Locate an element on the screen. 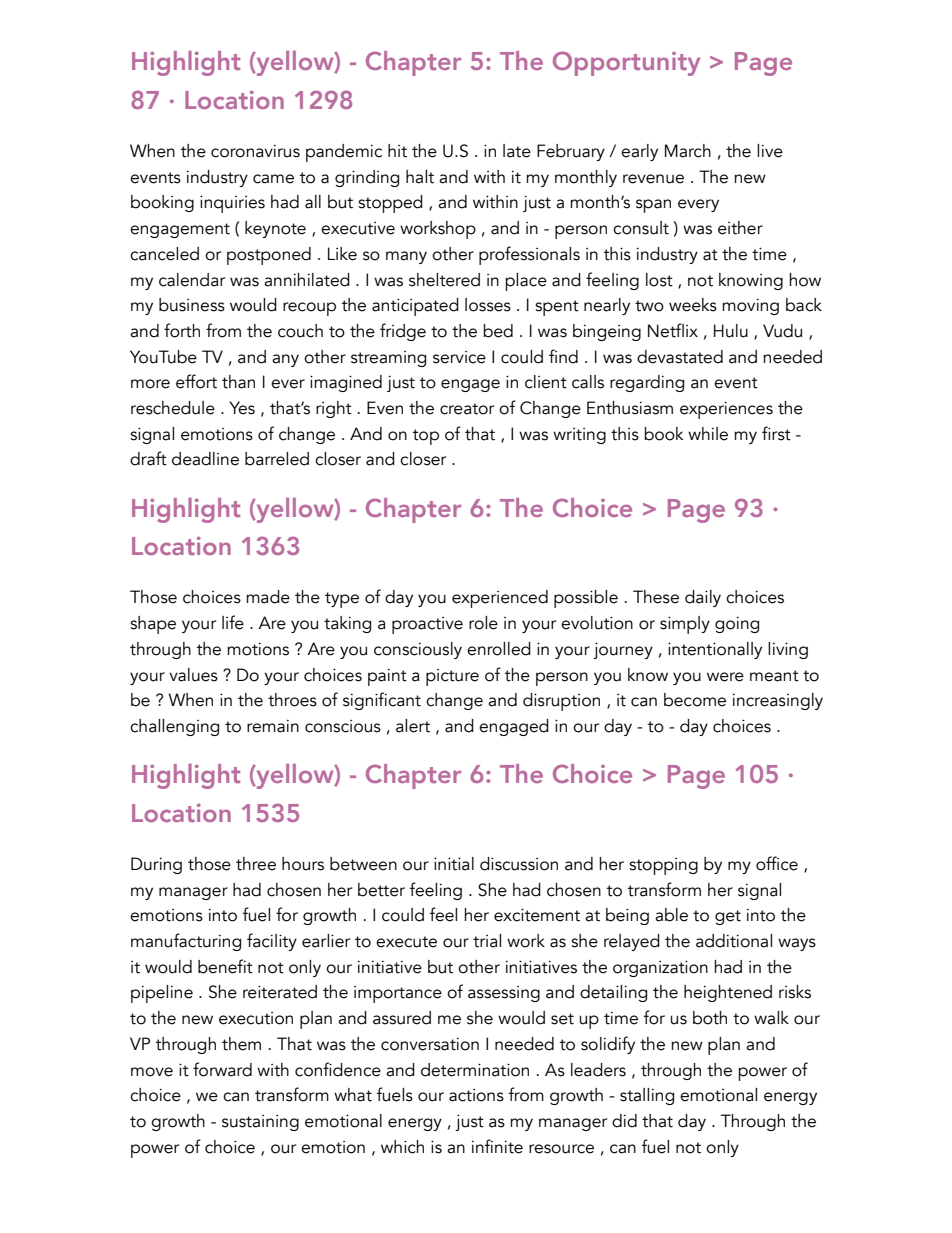  office is located at coordinates (777, 863).
